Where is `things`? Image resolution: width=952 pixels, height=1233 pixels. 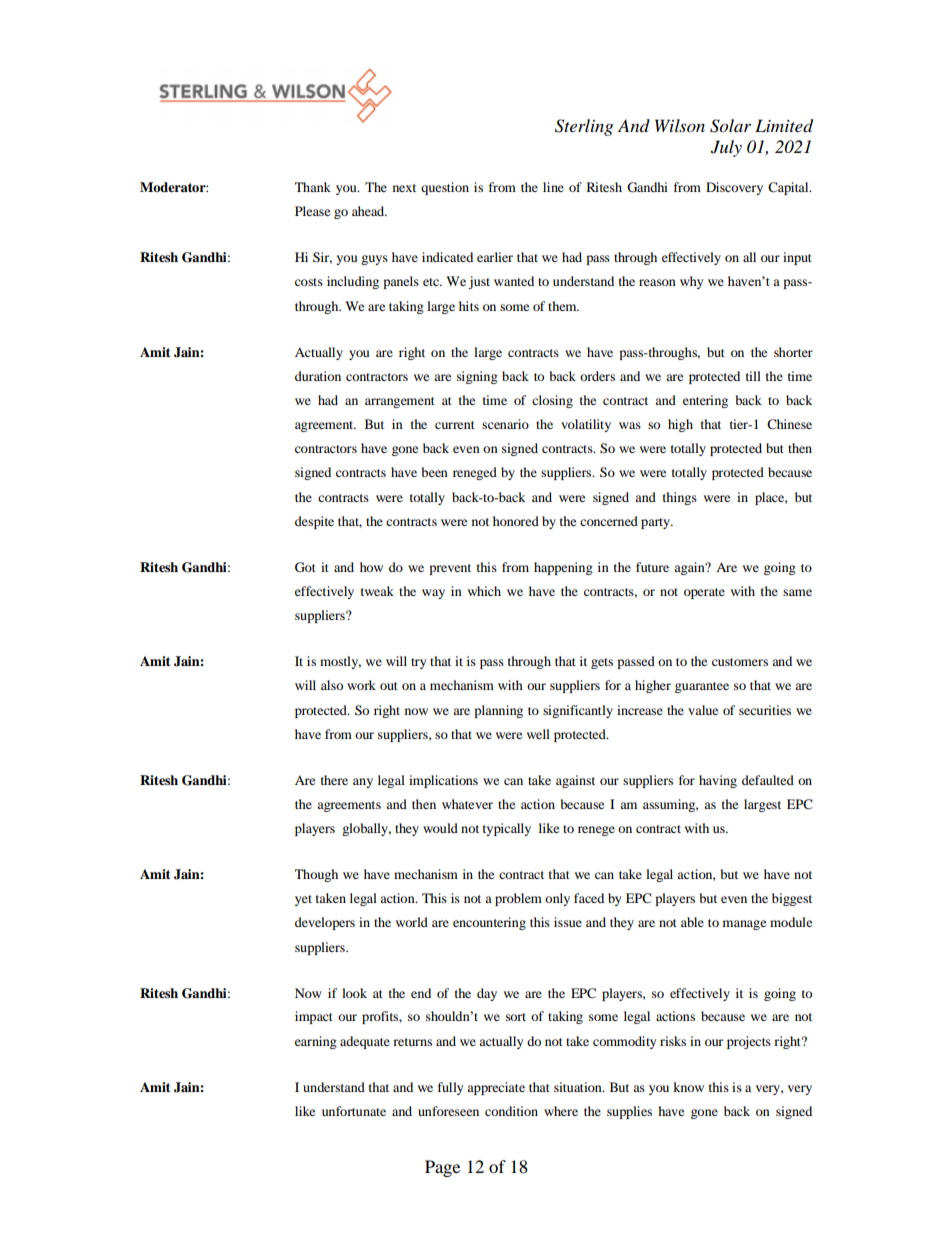
things is located at coordinates (680, 498).
